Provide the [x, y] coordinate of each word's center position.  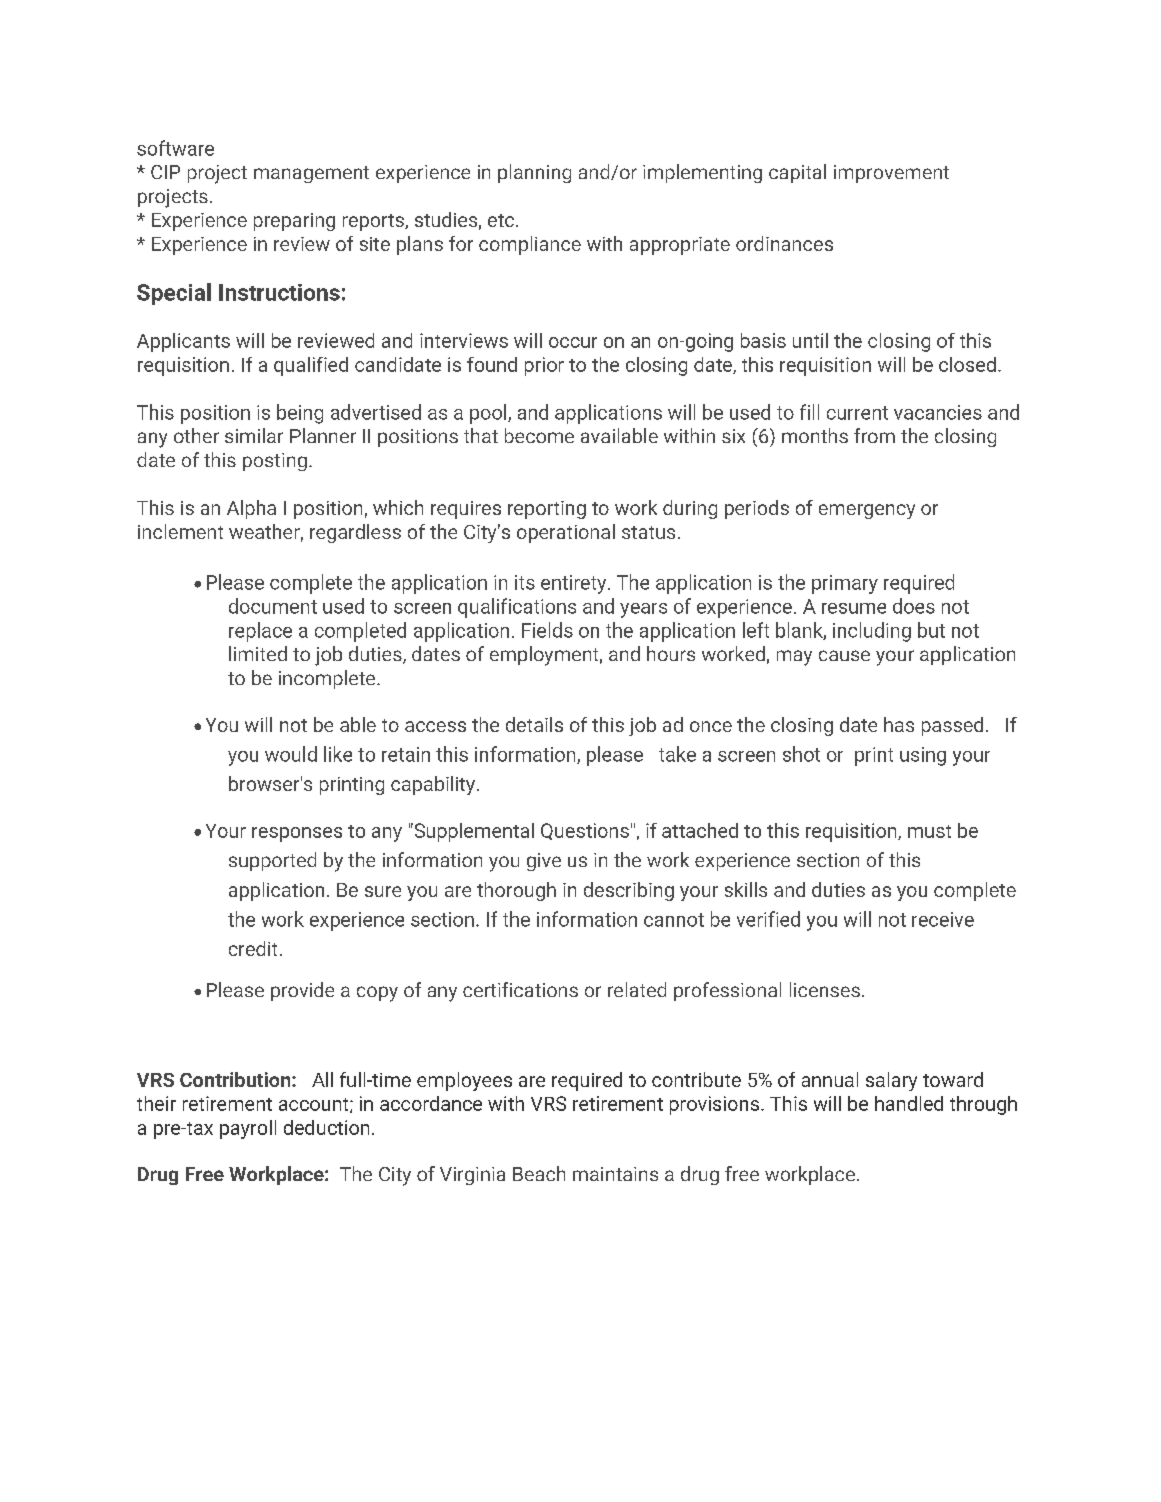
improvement [891, 174]
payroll [248, 1129]
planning [534, 173]
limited [258, 653]
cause [844, 655]
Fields [547, 630]
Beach [539, 1173]
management [311, 174]
